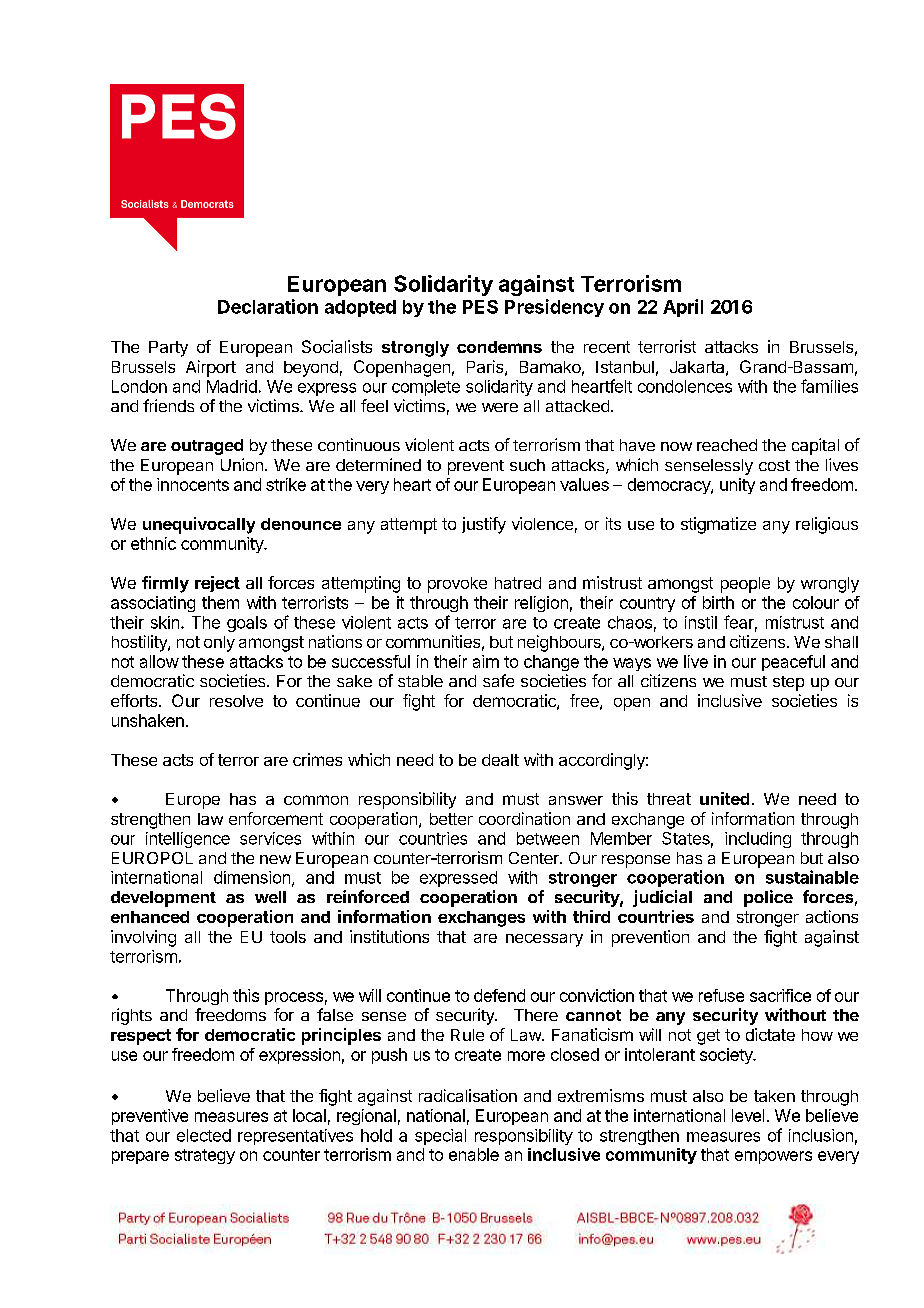  I want to click on resolve, so click(236, 701).
